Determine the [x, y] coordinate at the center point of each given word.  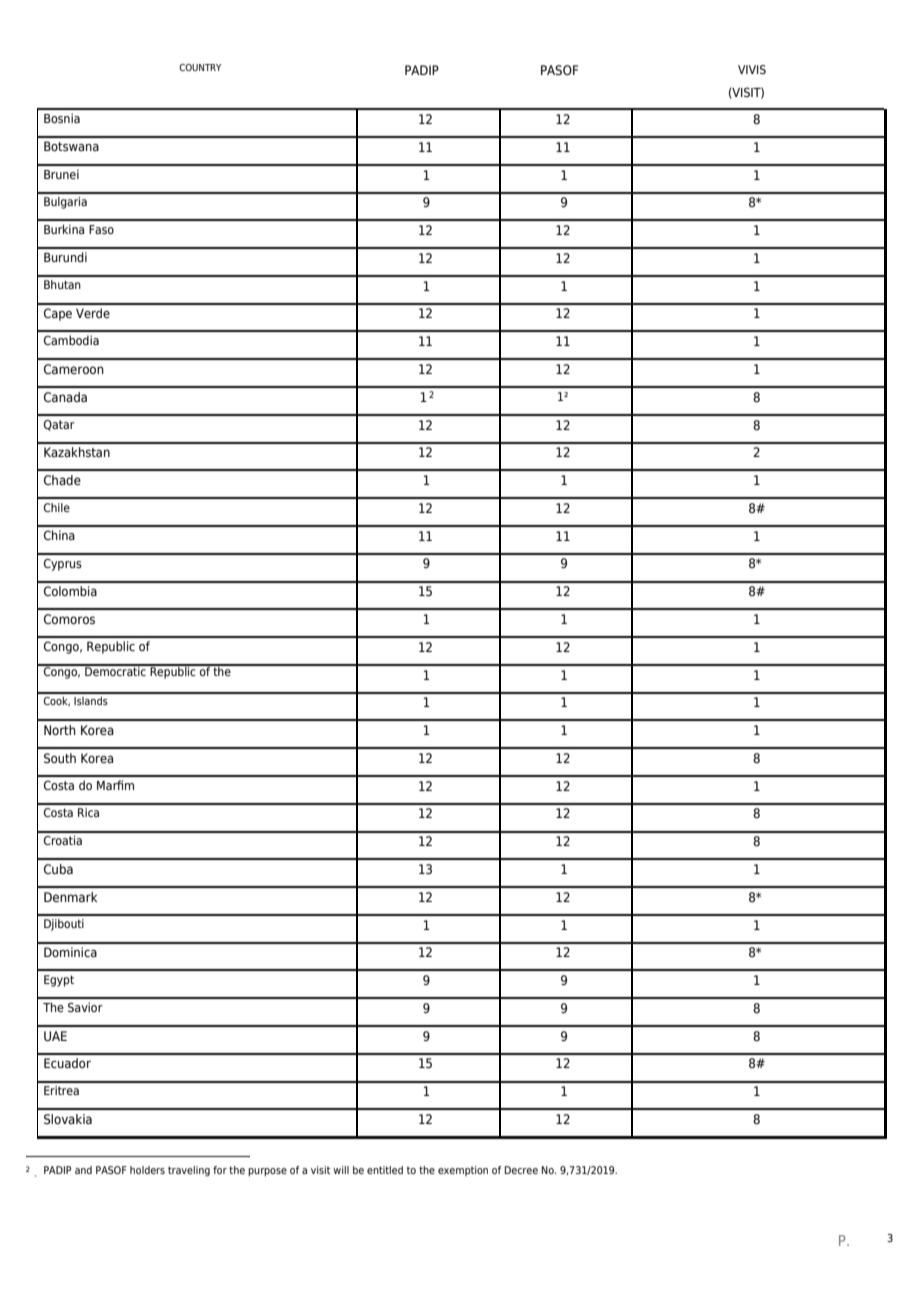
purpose [267, 1172]
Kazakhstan [77, 452]
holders [147, 1170]
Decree [521, 1170]
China [59, 535]
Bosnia [62, 118]
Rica [88, 812]
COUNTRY [200, 67]
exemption [463, 1171]
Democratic [115, 670]
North [60, 730]
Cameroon [74, 369]
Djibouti [64, 925]
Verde [93, 313]
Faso [101, 229]
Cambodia [71, 340]
